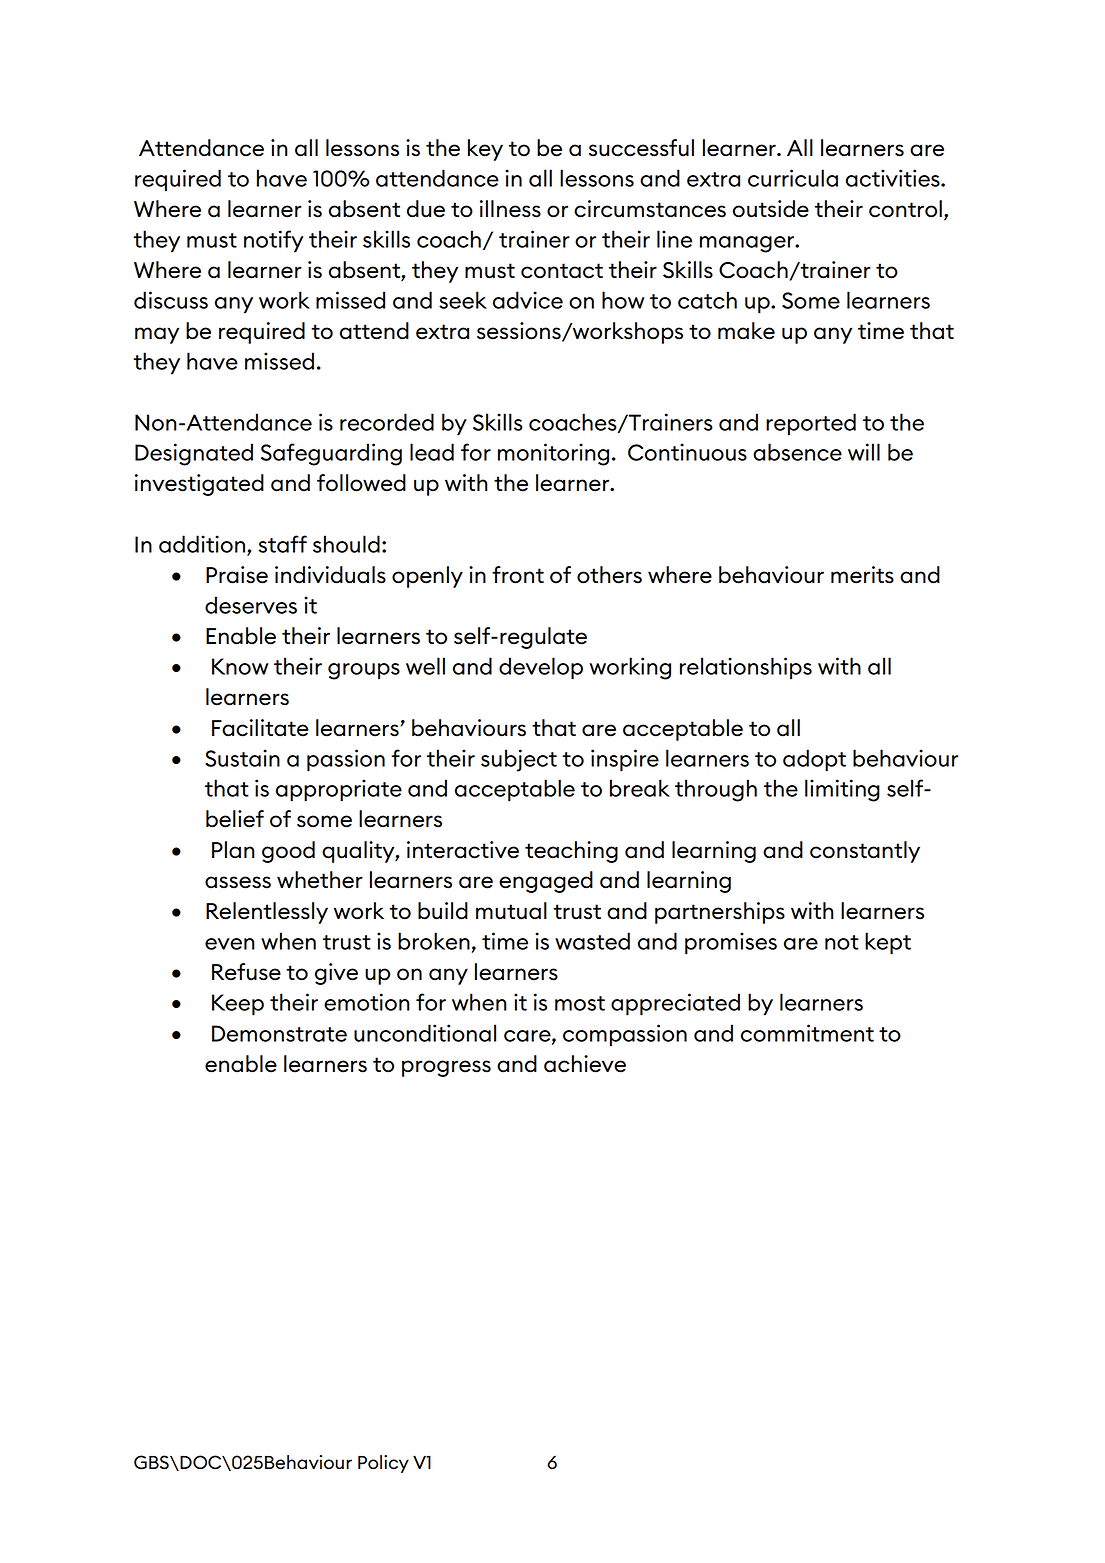  I want to click on Policy, so click(383, 1464).
